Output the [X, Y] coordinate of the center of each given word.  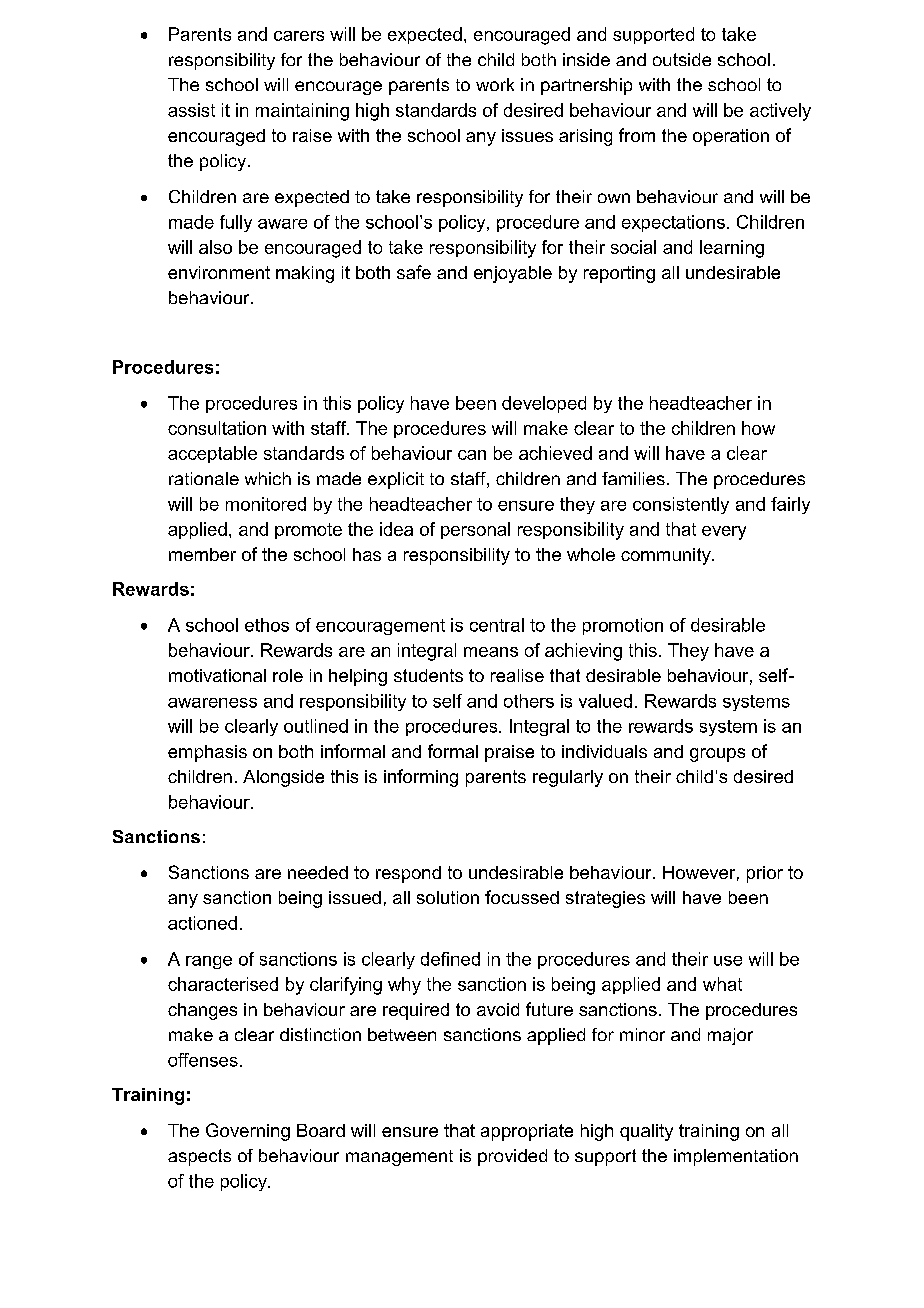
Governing [248, 1132]
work [495, 84]
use [728, 961]
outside [682, 59]
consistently [681, 505]
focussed [522, 897]
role [288, 675]
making [305, 274]
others [529, 701]
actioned [202, 923]
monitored [266, 504]
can [472, 455]
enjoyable [513, 274]
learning [732, 249]
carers [299, 36]
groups [717, 755]
